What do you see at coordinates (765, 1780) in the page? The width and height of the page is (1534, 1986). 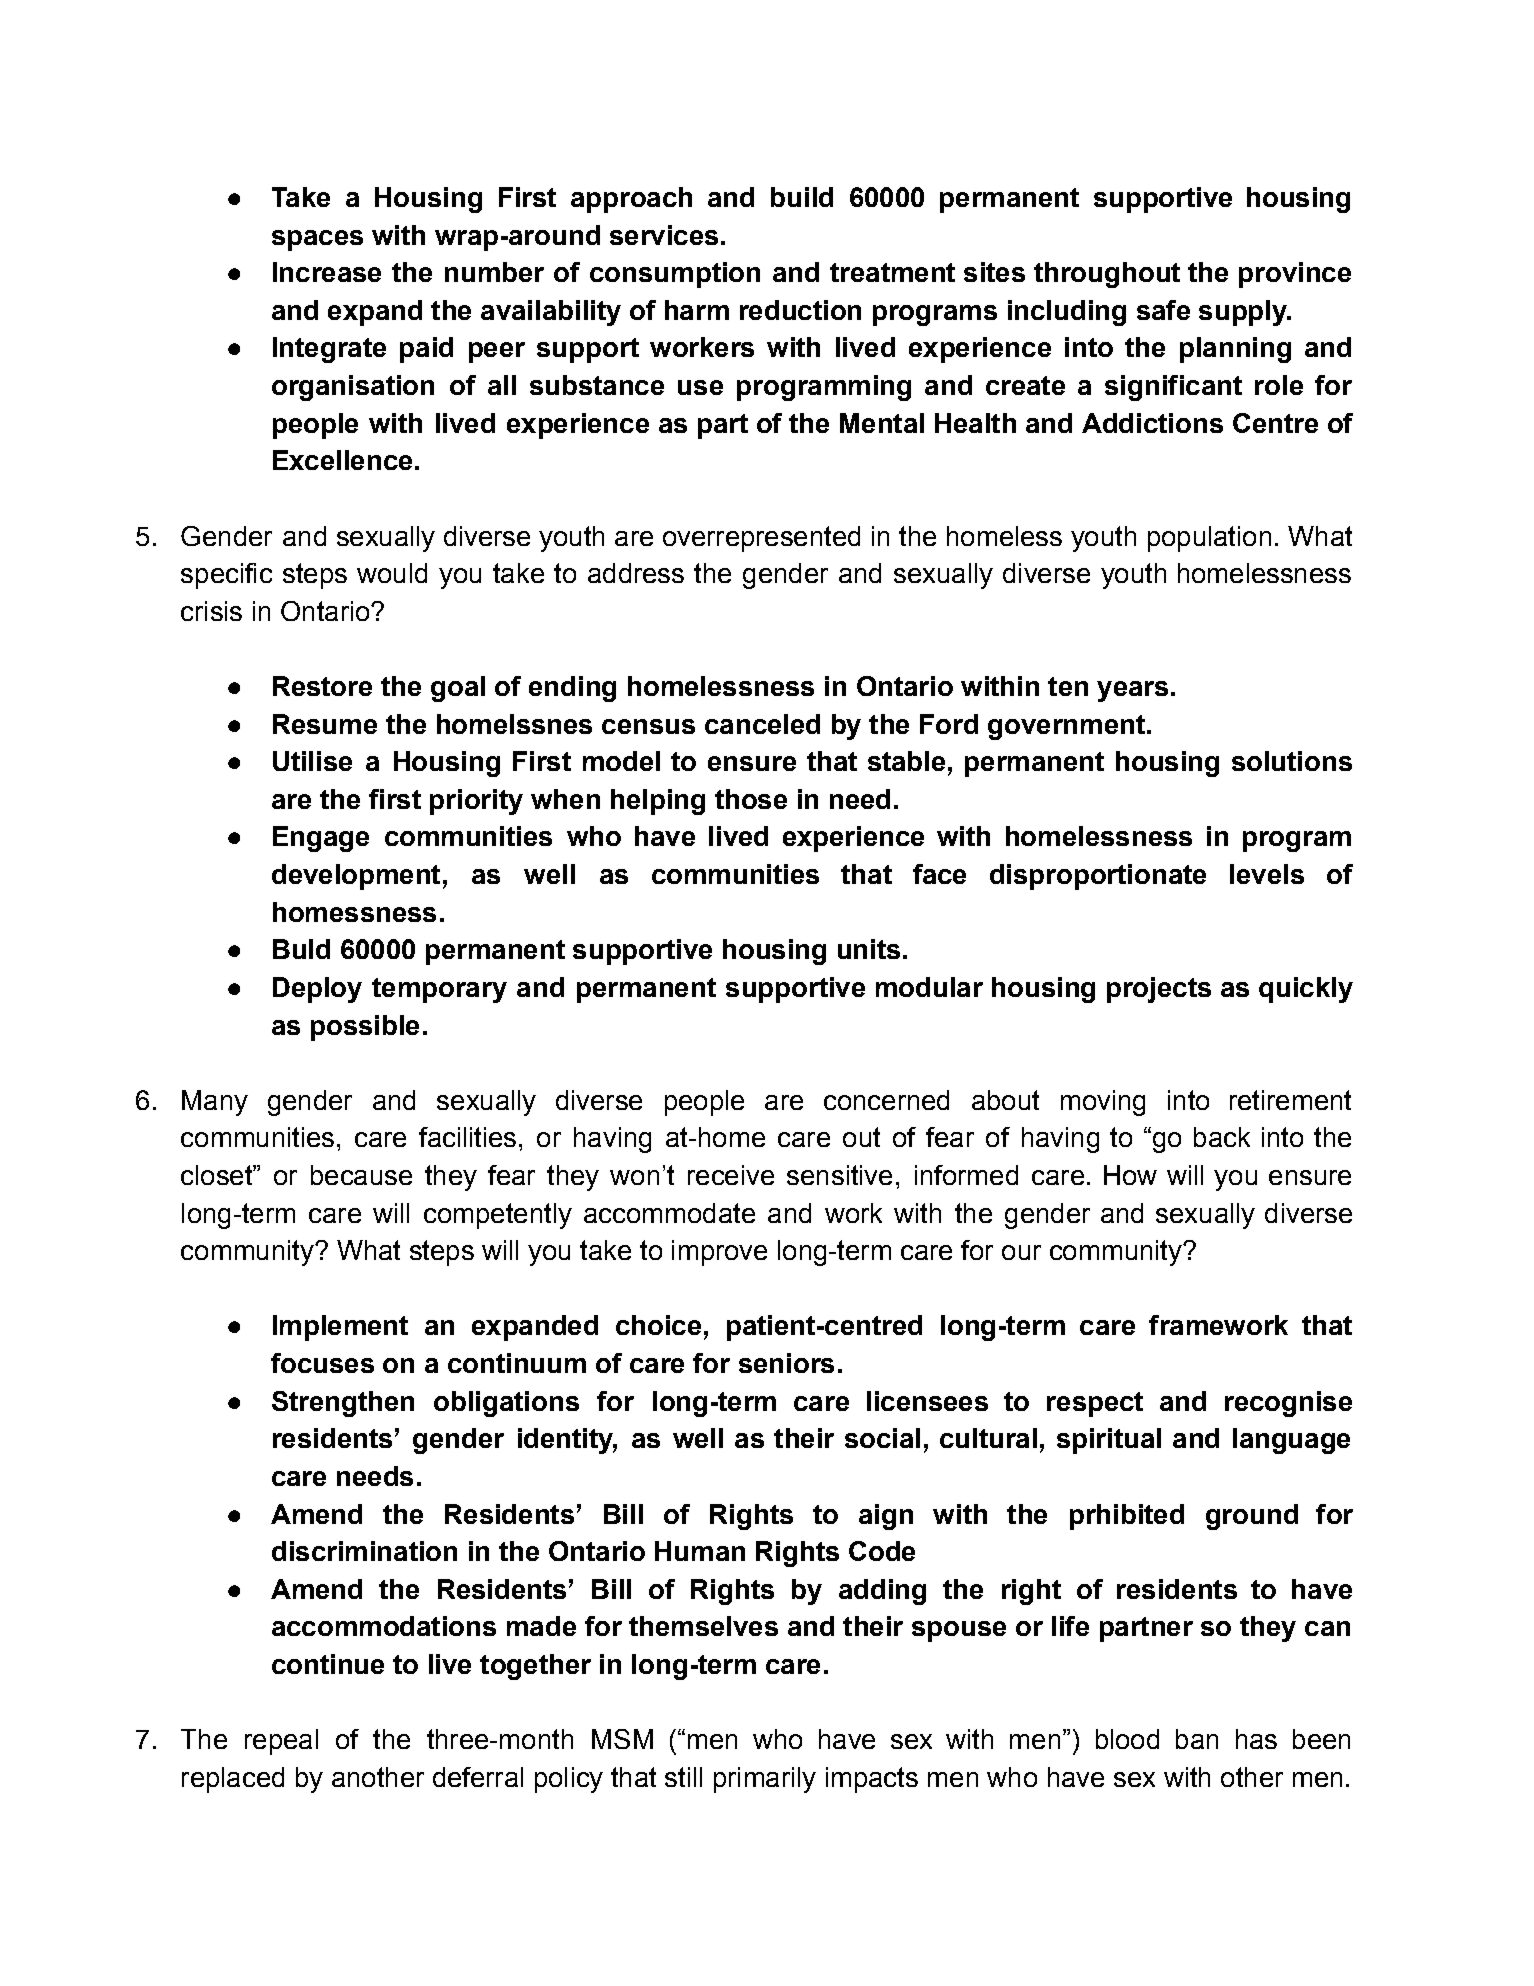 I see `primarily` at bounding box center [765, 1780].
